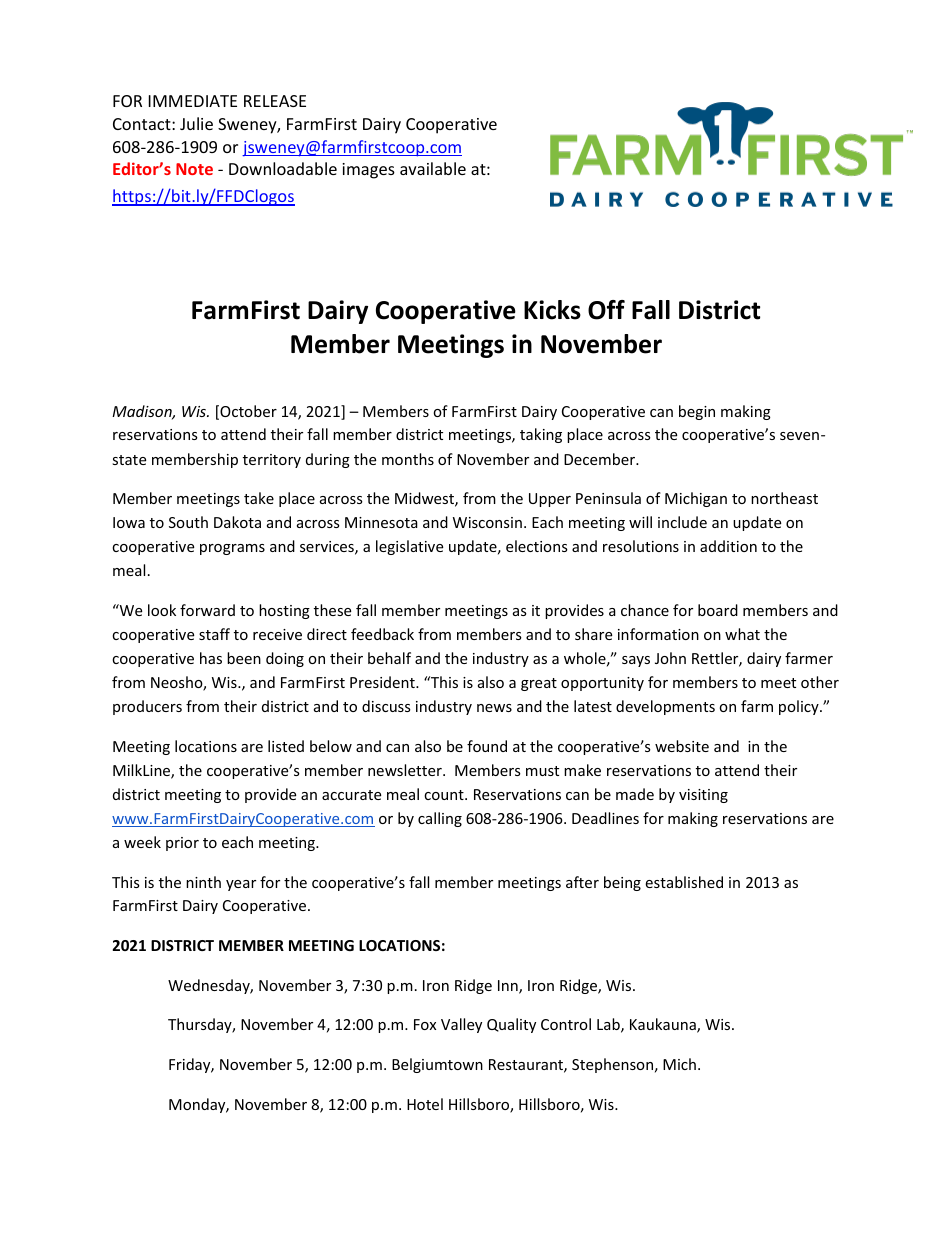 Image resolution: width=952 pixels, height=1233 pixels. Describe the element at coordinates (433, 168) in the screenshot. I see `available` at that location.
